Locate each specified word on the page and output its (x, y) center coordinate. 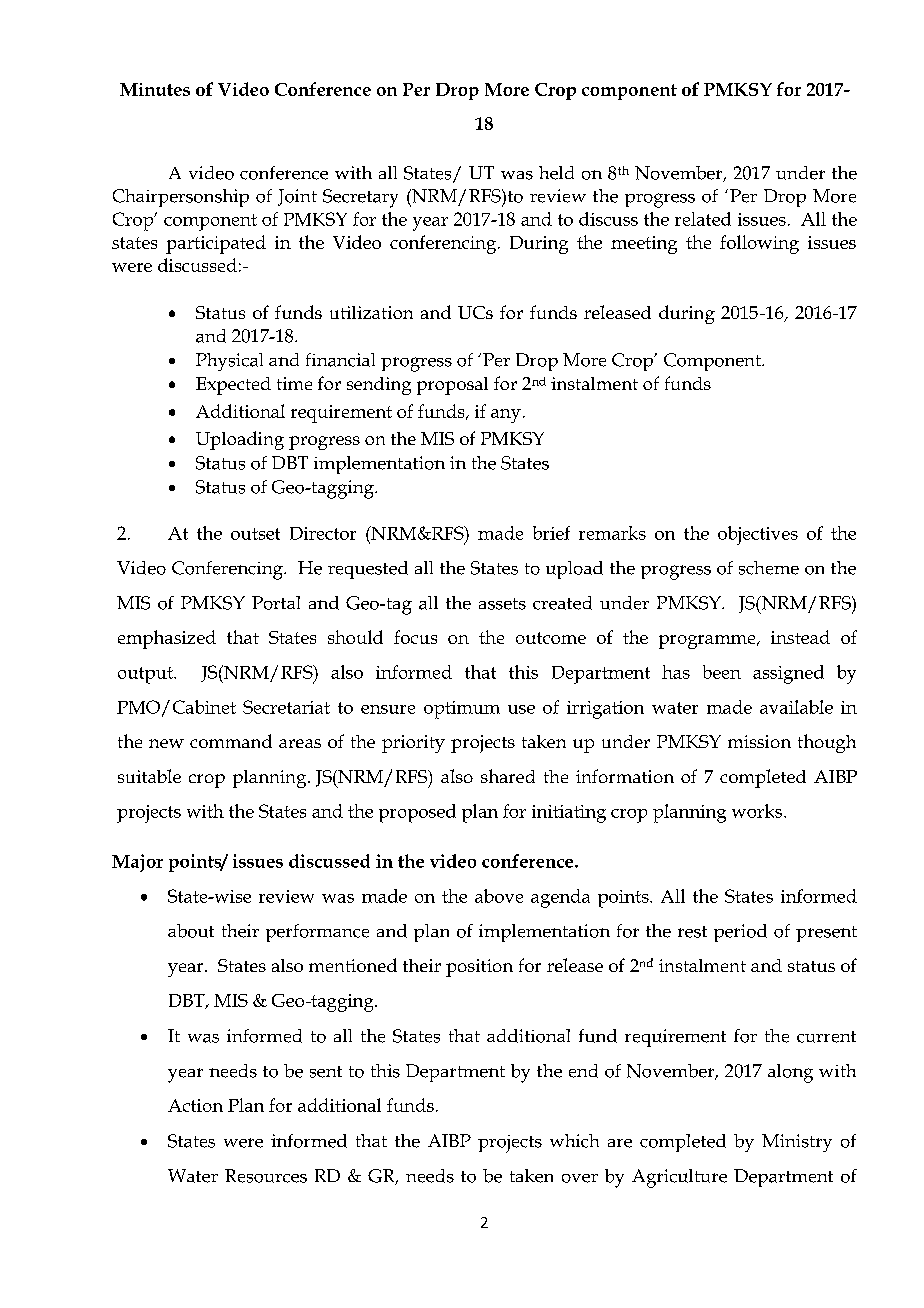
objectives (758, 535)
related (703, 219)
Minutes (155, 89)
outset (255, 534)
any (506, 416)
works (758, 811)
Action (195, 1105)
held (556, 173)
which (574, 1141)
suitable (149, 776)
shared (508, 776)
